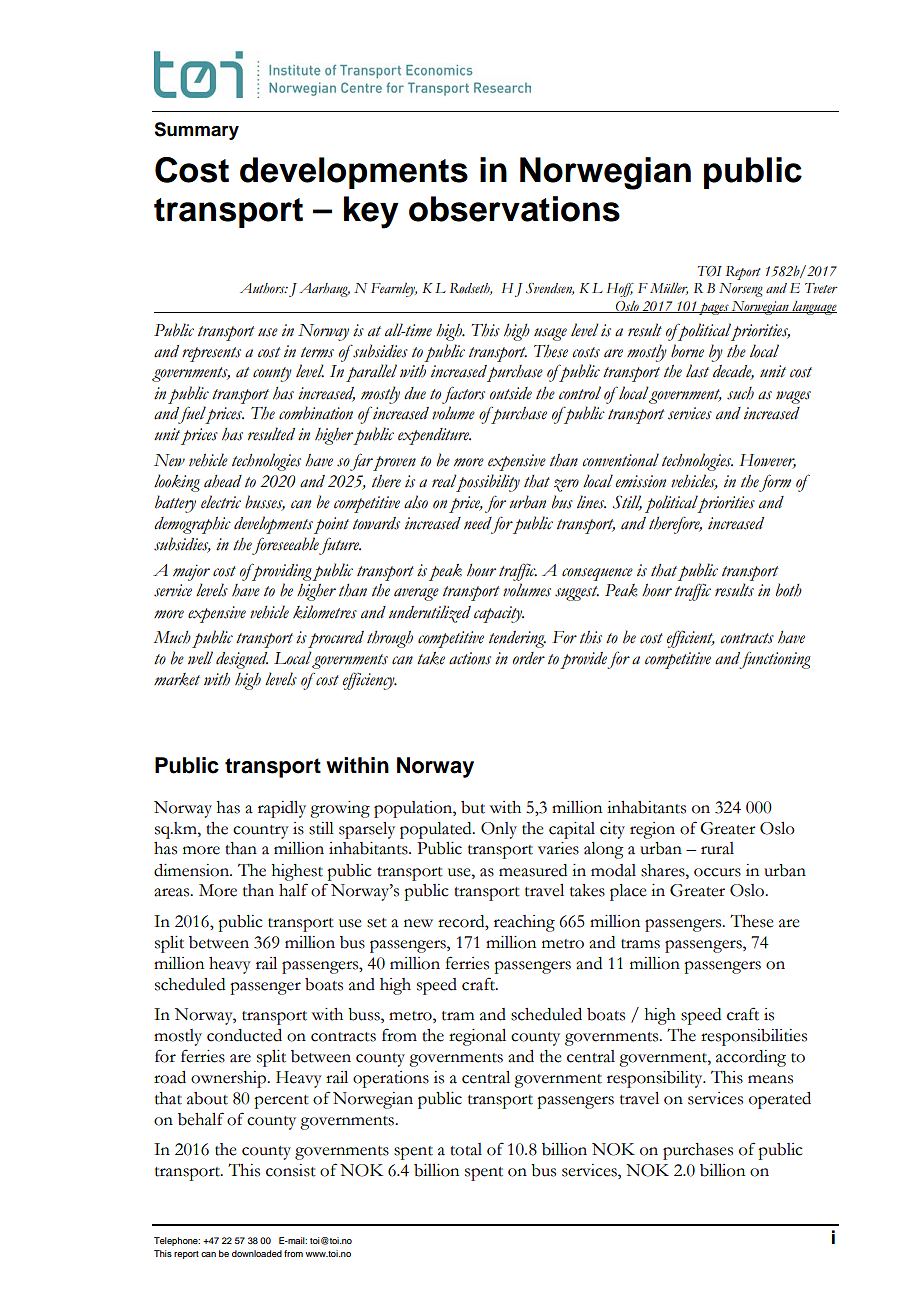 Image resolution: width=924 pixels, height=1308 pixels. Describe the element at coordinates (196, 131) in the screenshot. I see `Summary` at that location.
